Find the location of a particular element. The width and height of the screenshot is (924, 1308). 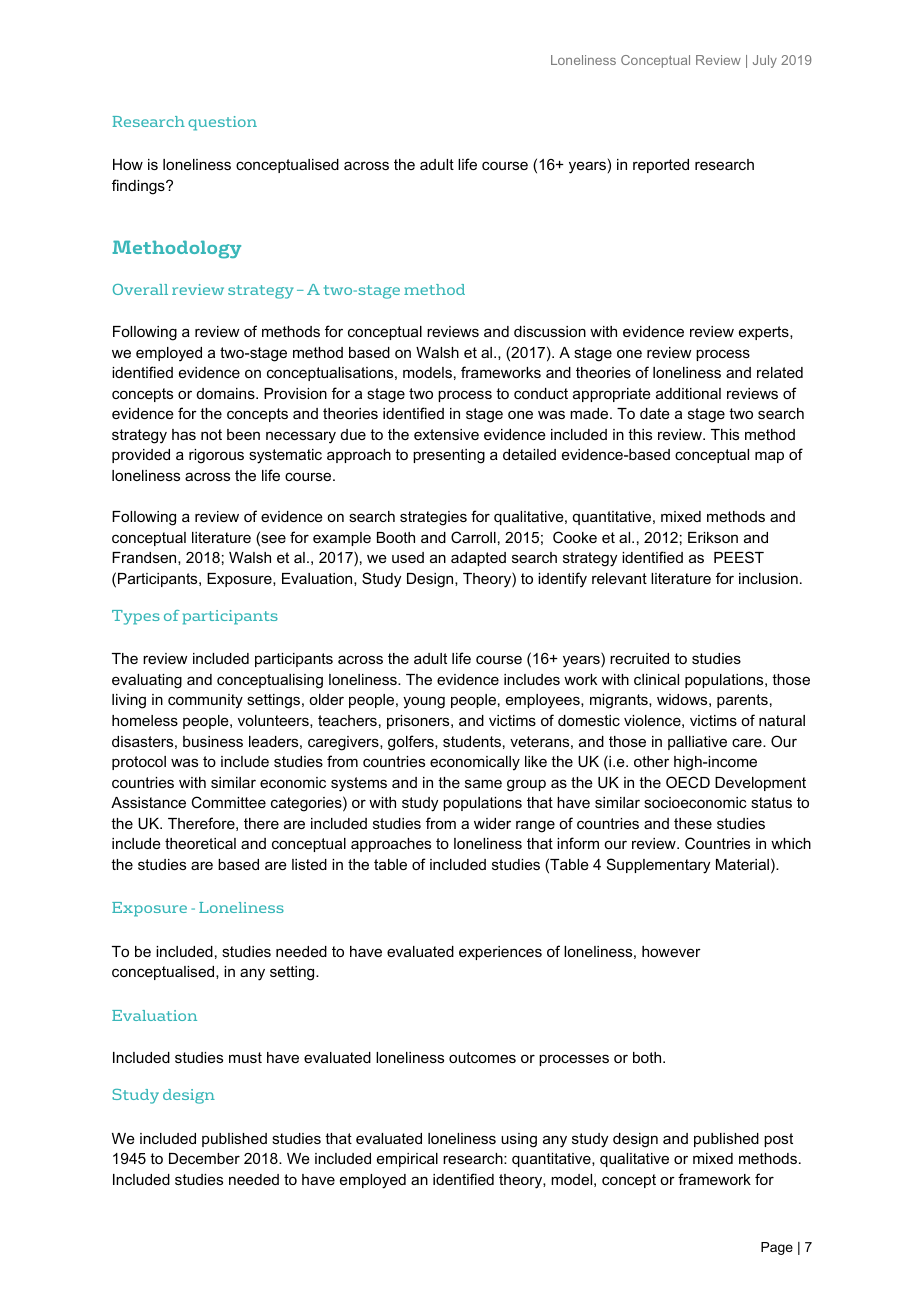

question is located at coordinates (222, 123).
